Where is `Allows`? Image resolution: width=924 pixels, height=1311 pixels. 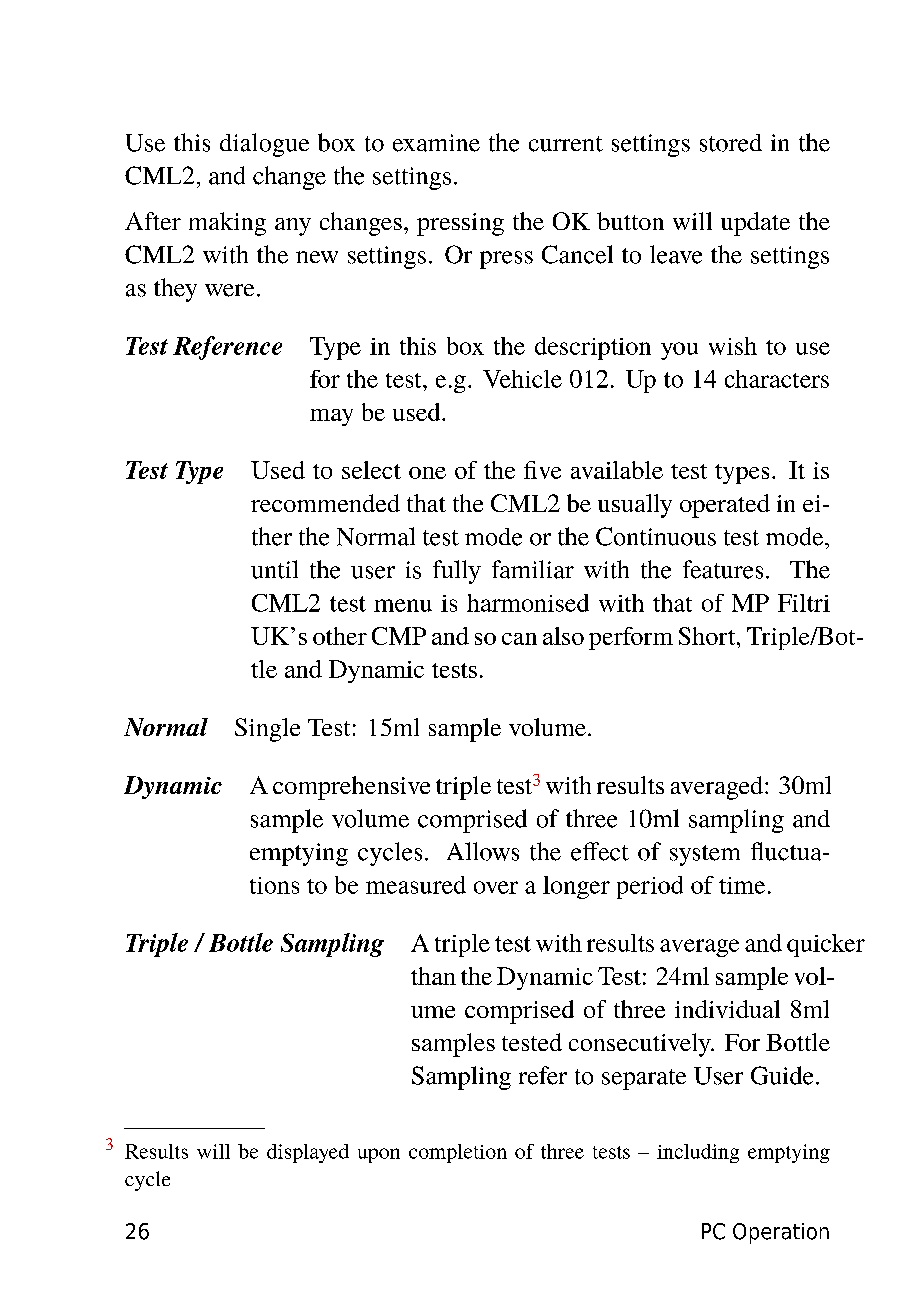 Allows is located at coordinates (483, 851).
